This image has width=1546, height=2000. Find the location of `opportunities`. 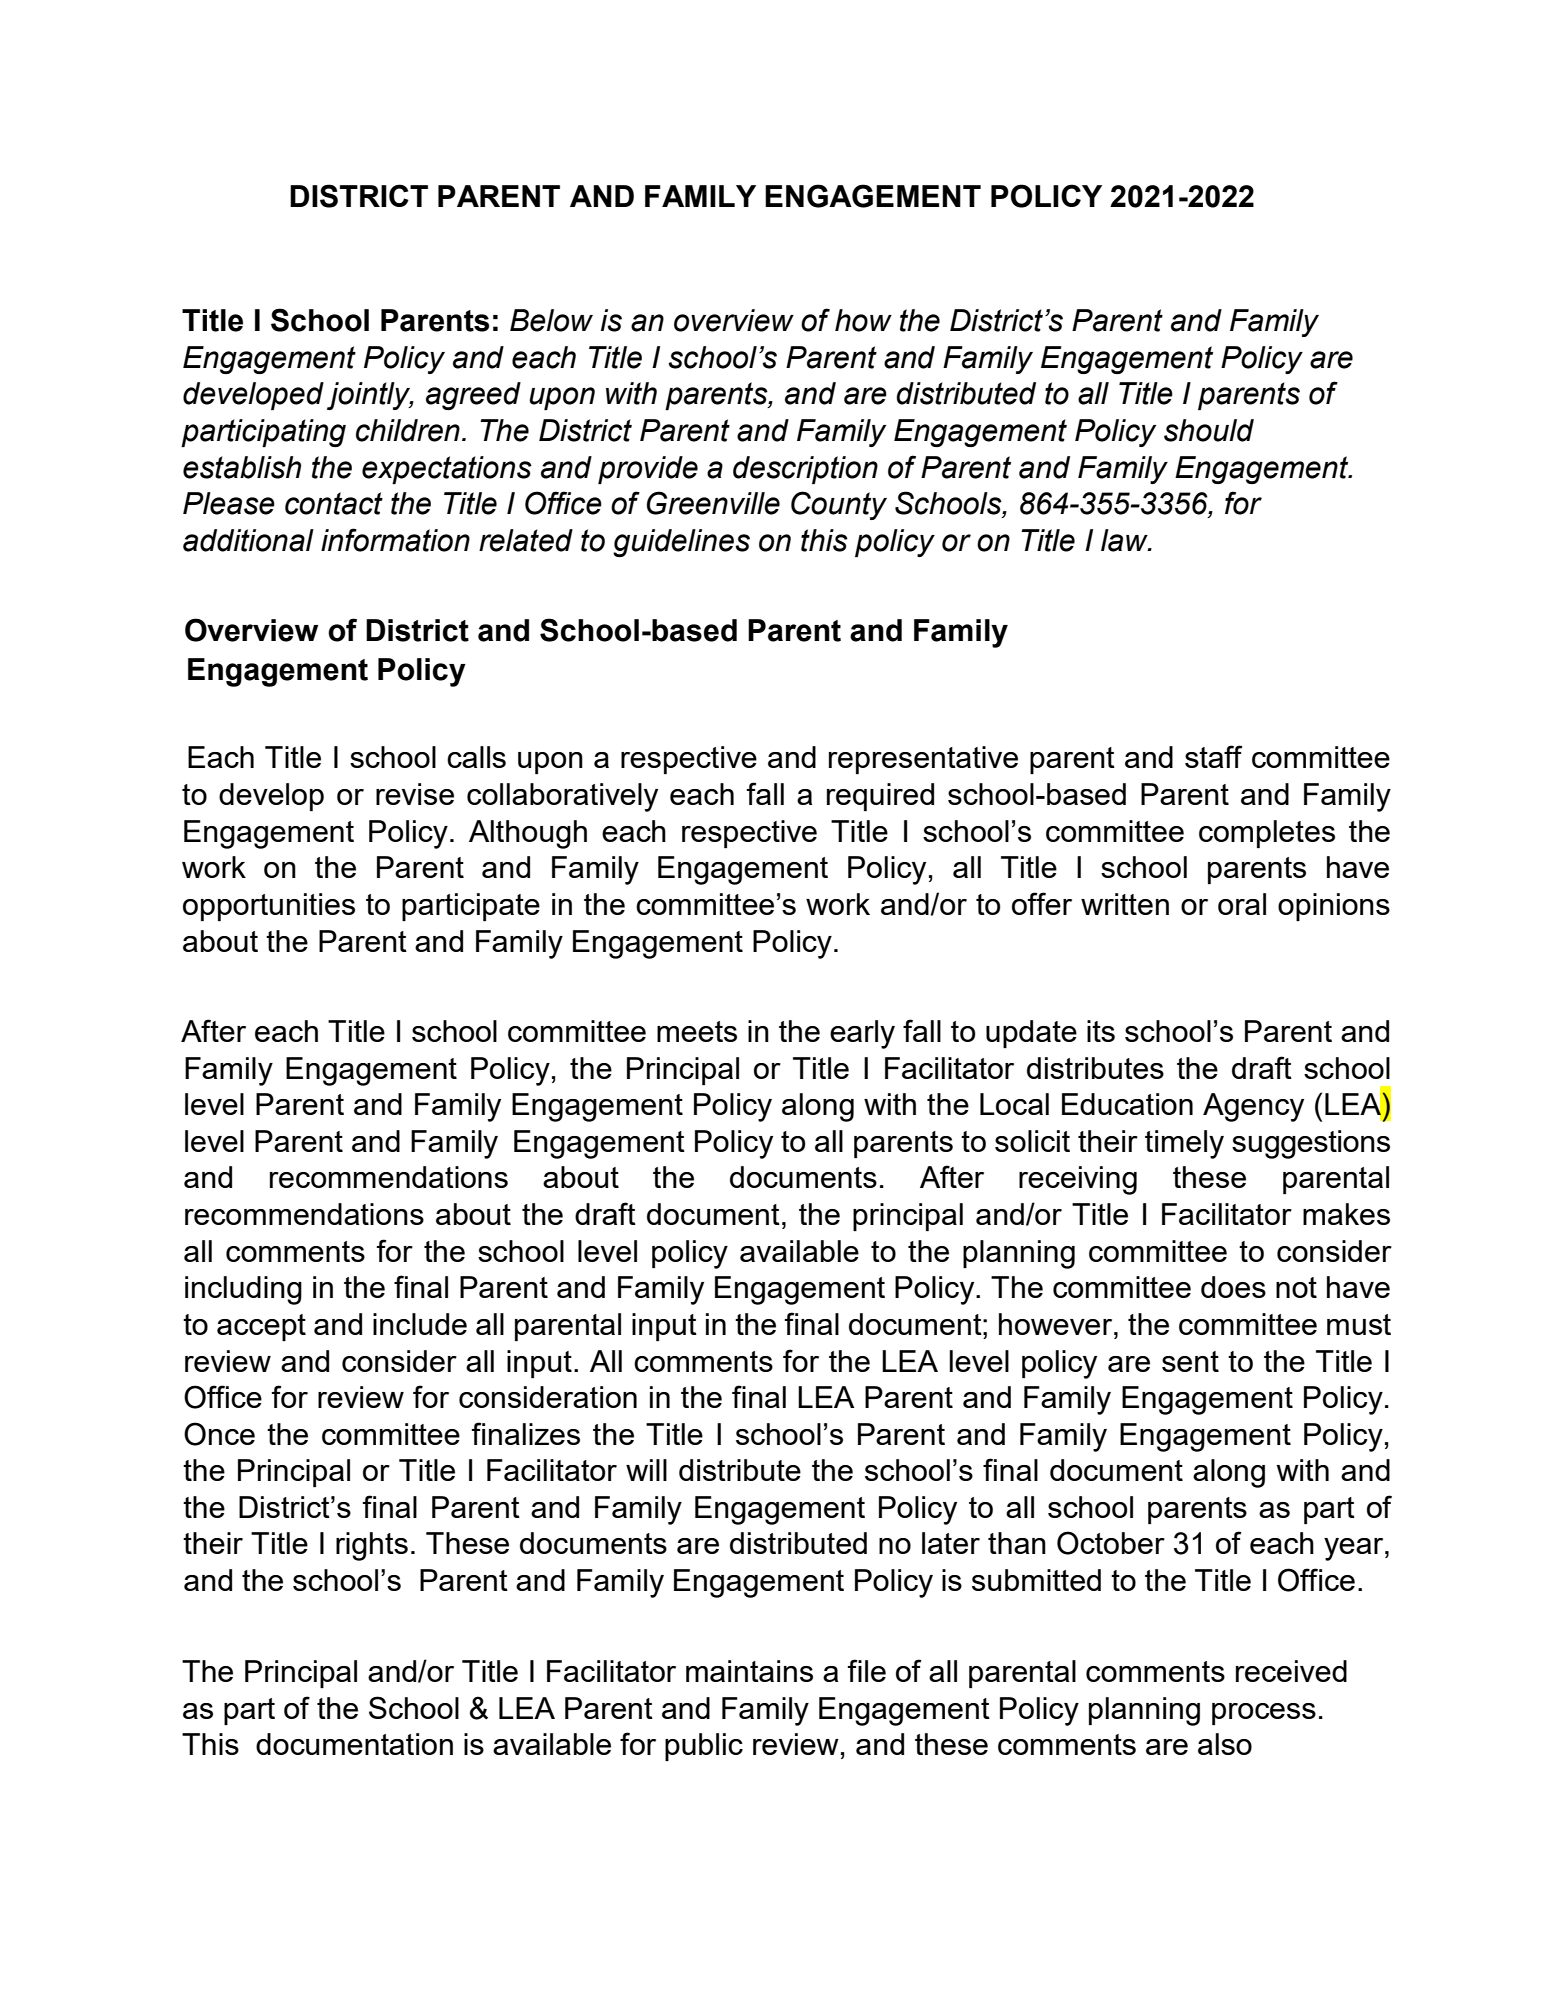

opportunities is located at coordinates (269, 907).
